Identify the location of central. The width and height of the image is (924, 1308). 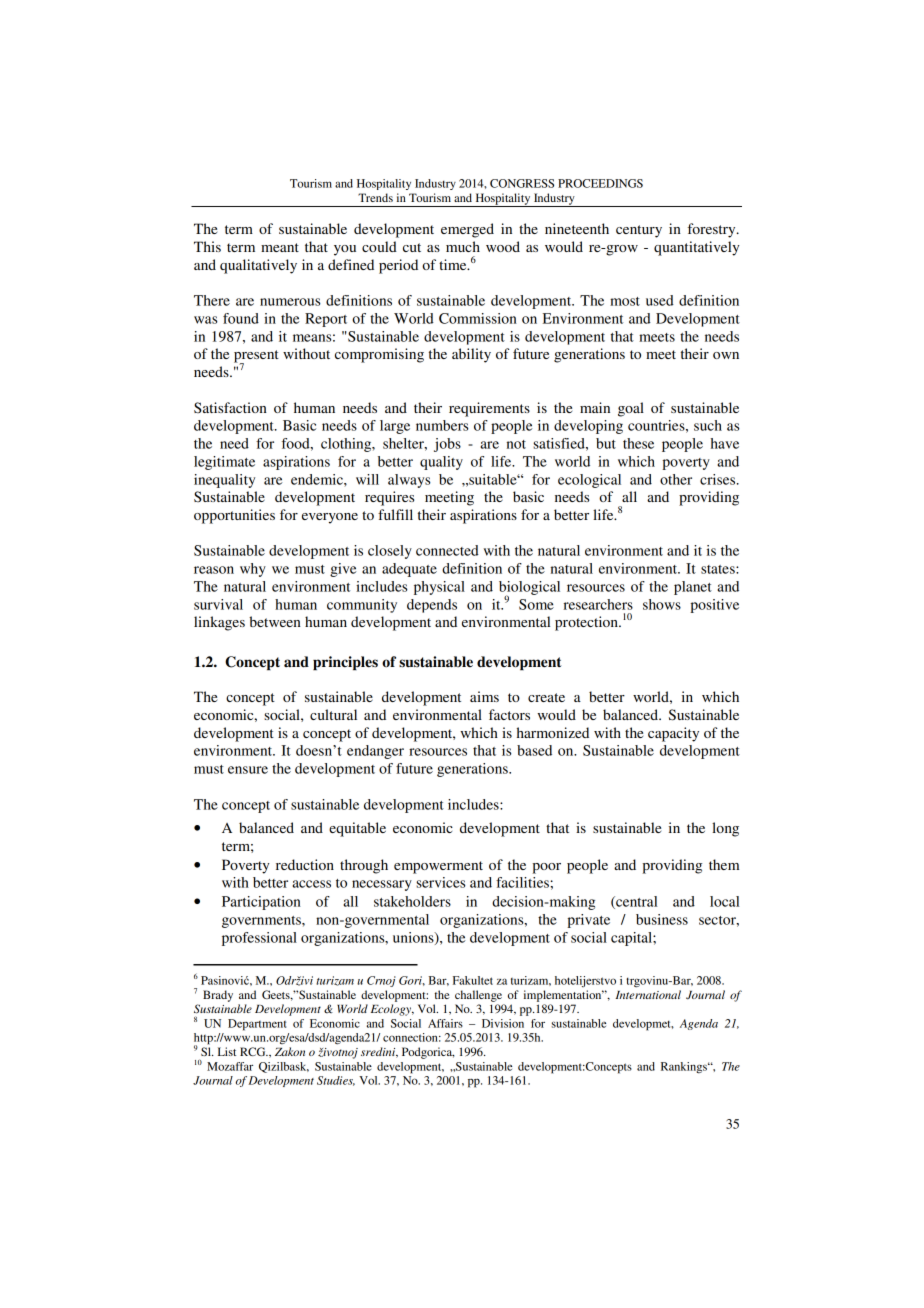
(635, 902).
